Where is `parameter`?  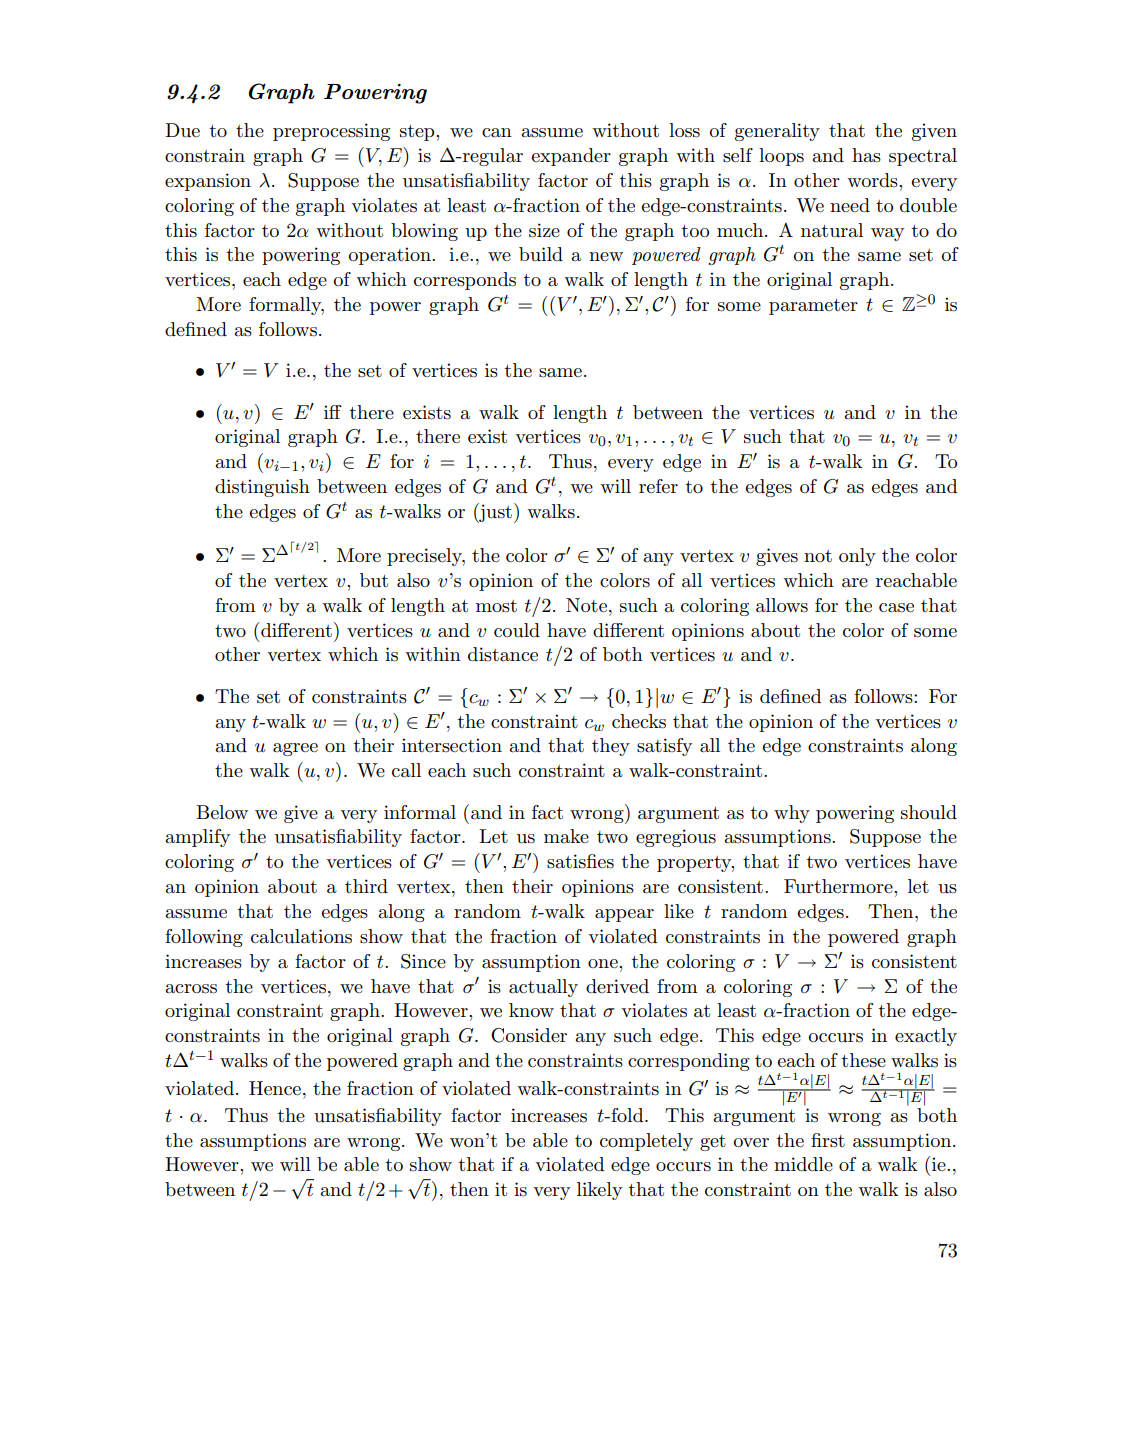 parameter is located at coordinates (813, 307).
